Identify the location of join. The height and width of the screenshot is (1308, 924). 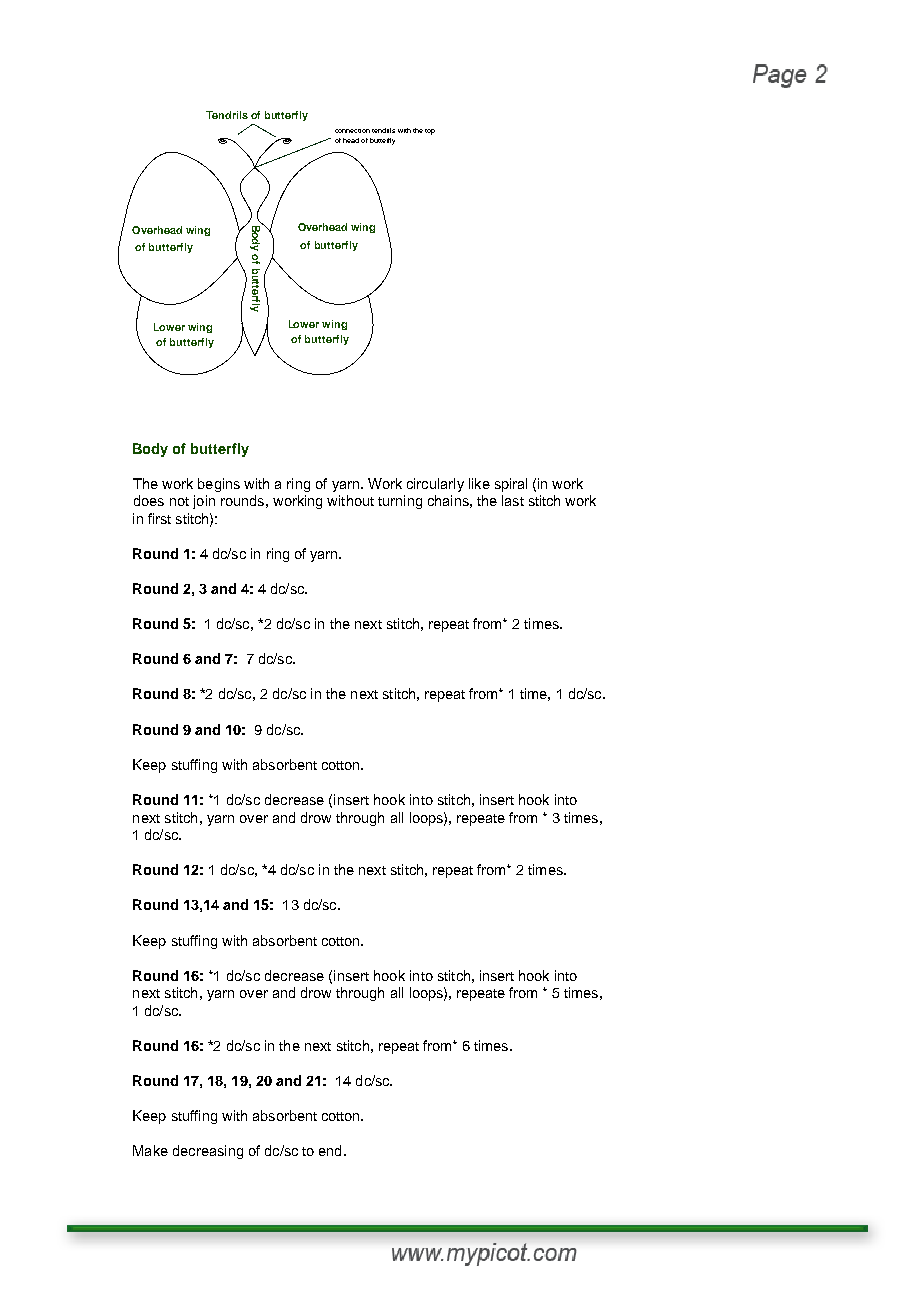
(204, 502).
